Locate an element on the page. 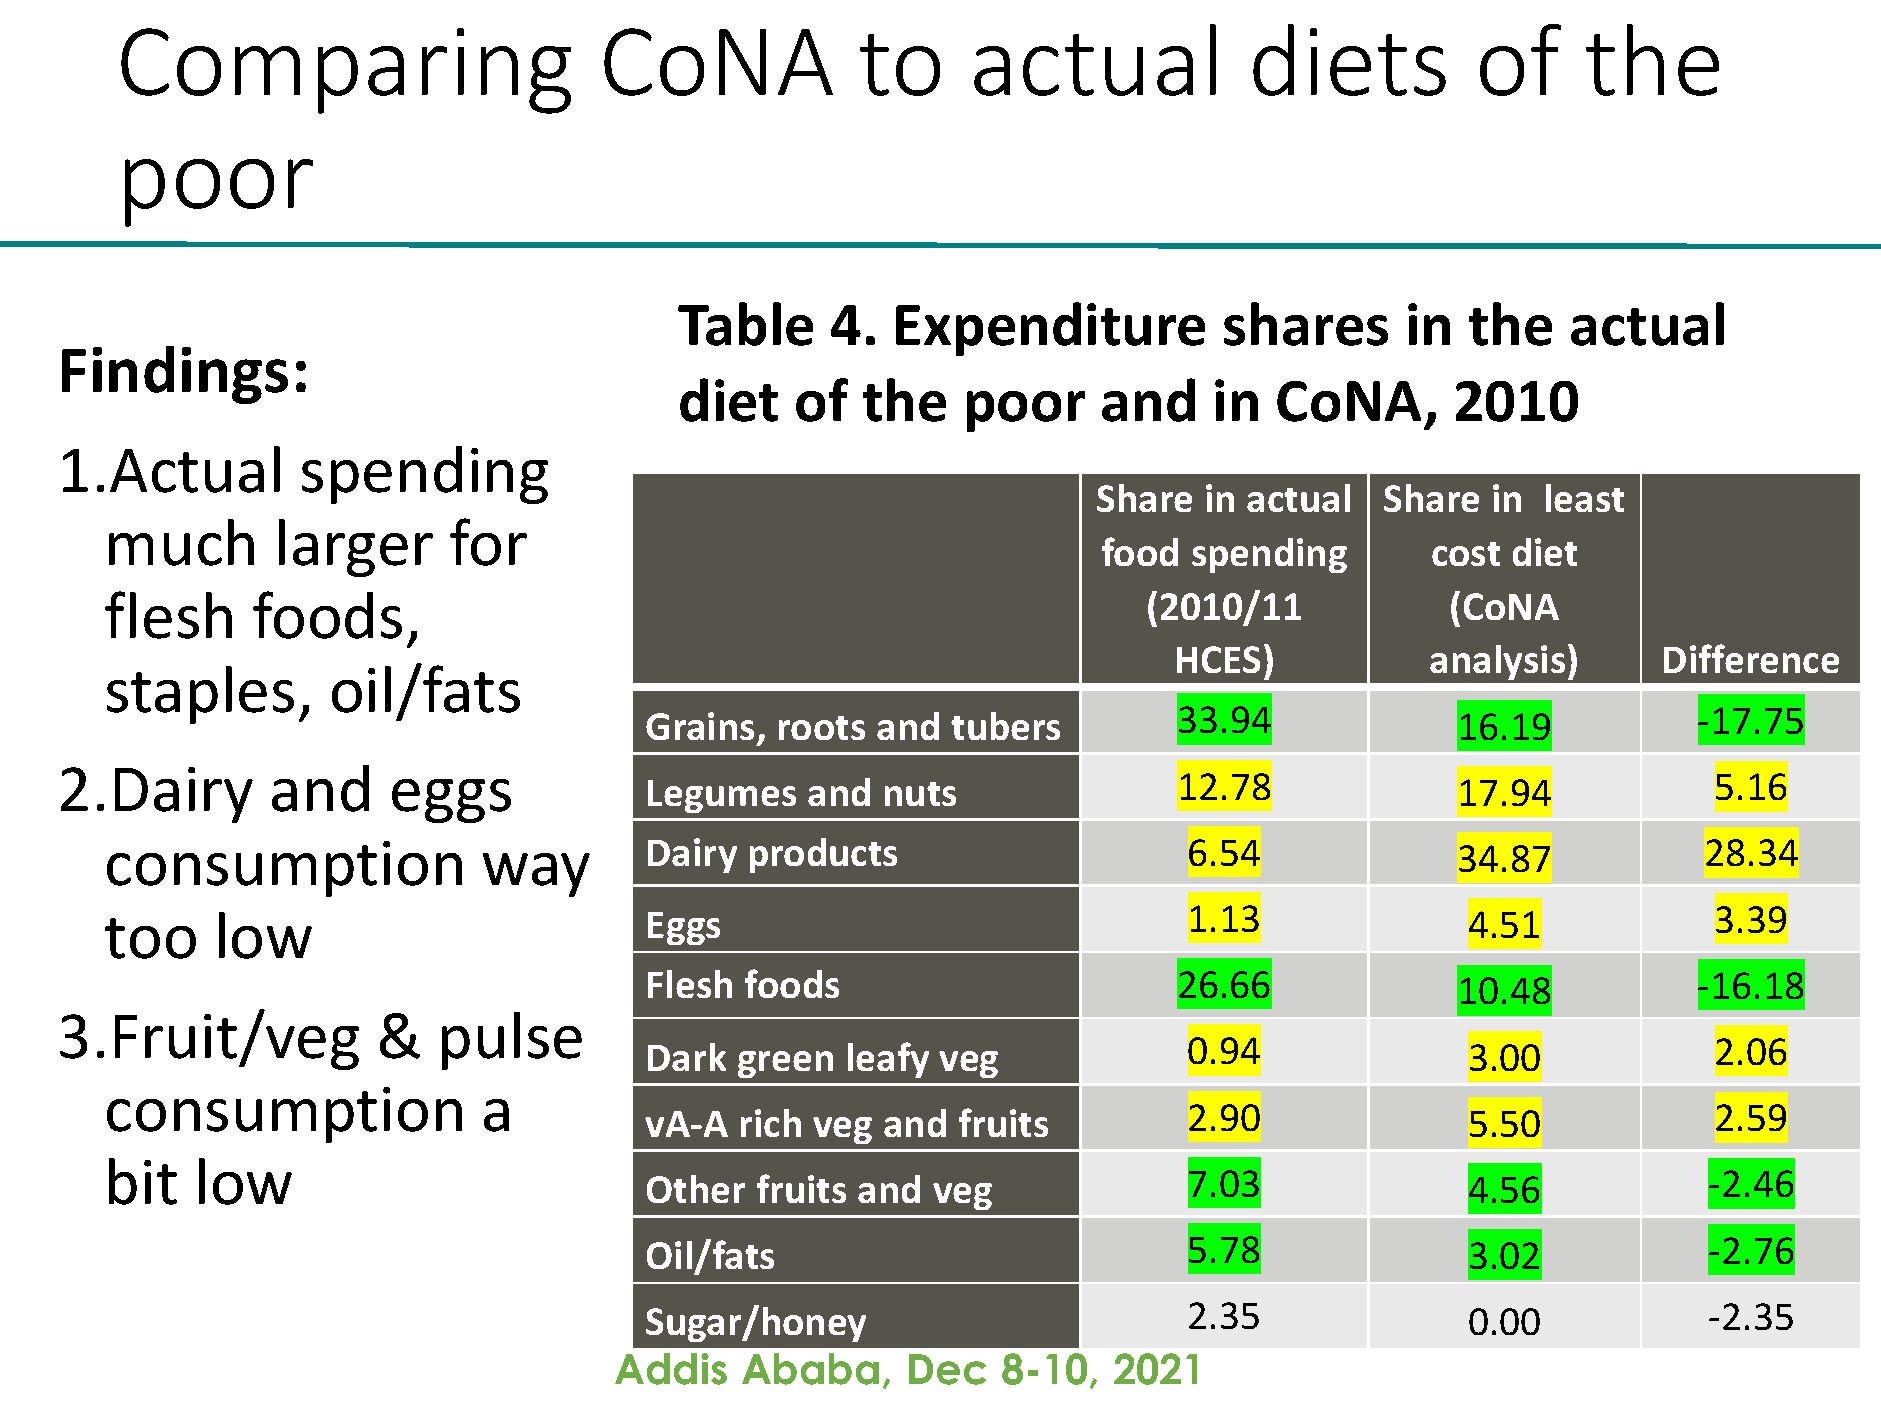  Dec is located at coordinates (947, 1369).
